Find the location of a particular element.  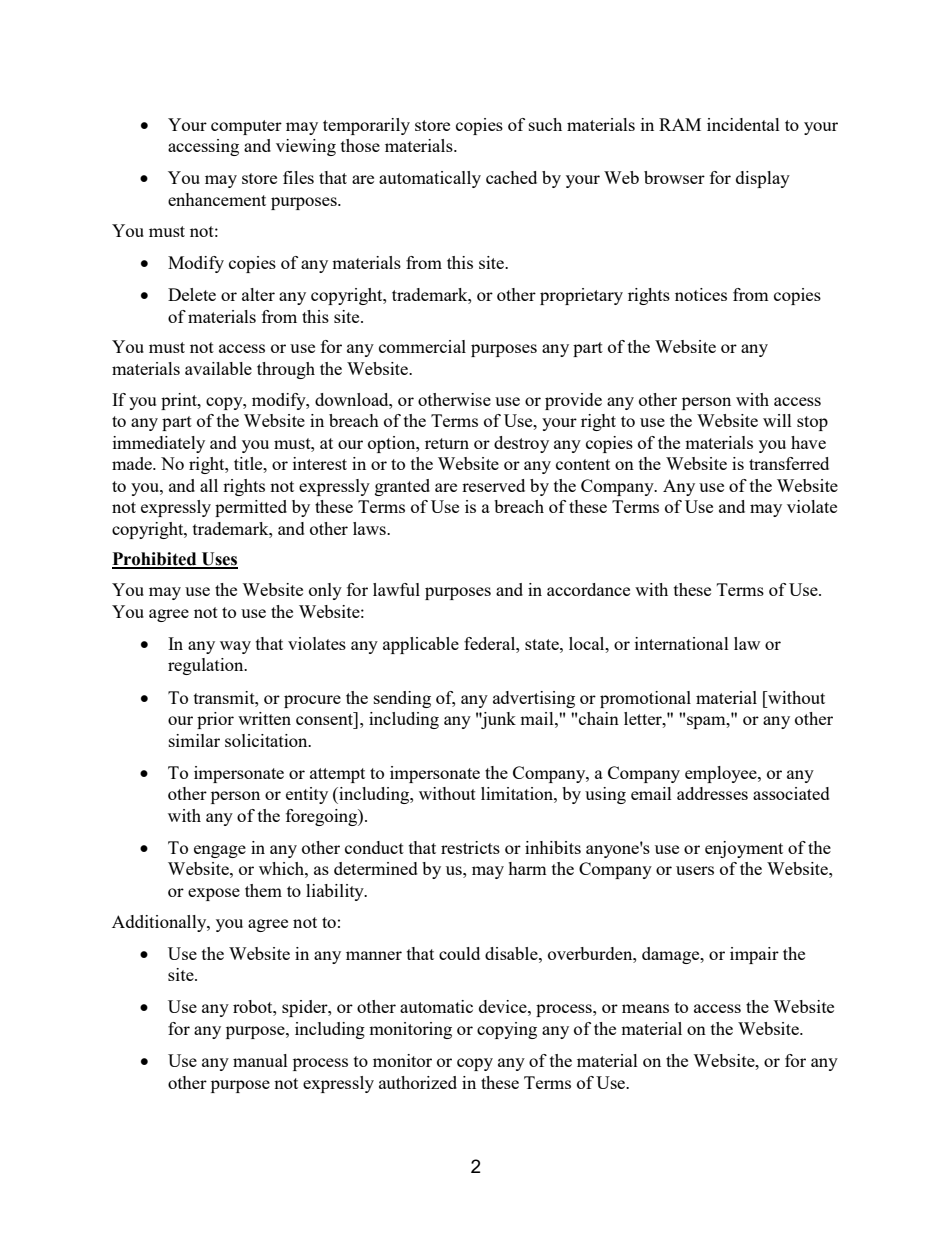

permitted is located at coordinates (251, 508).
